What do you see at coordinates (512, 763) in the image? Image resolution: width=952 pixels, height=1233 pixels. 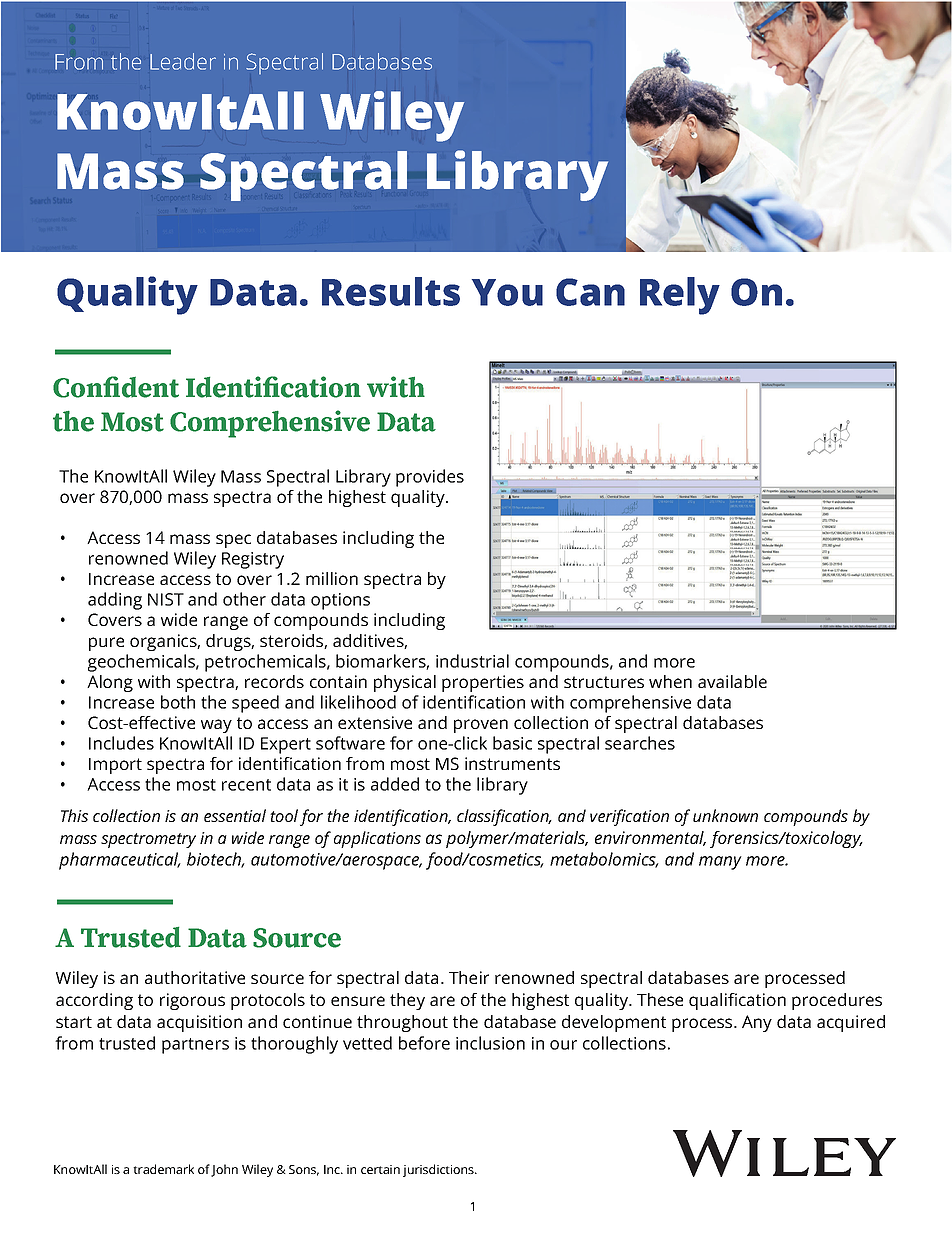 I see `instruments` at bounding box center [512, 763].
